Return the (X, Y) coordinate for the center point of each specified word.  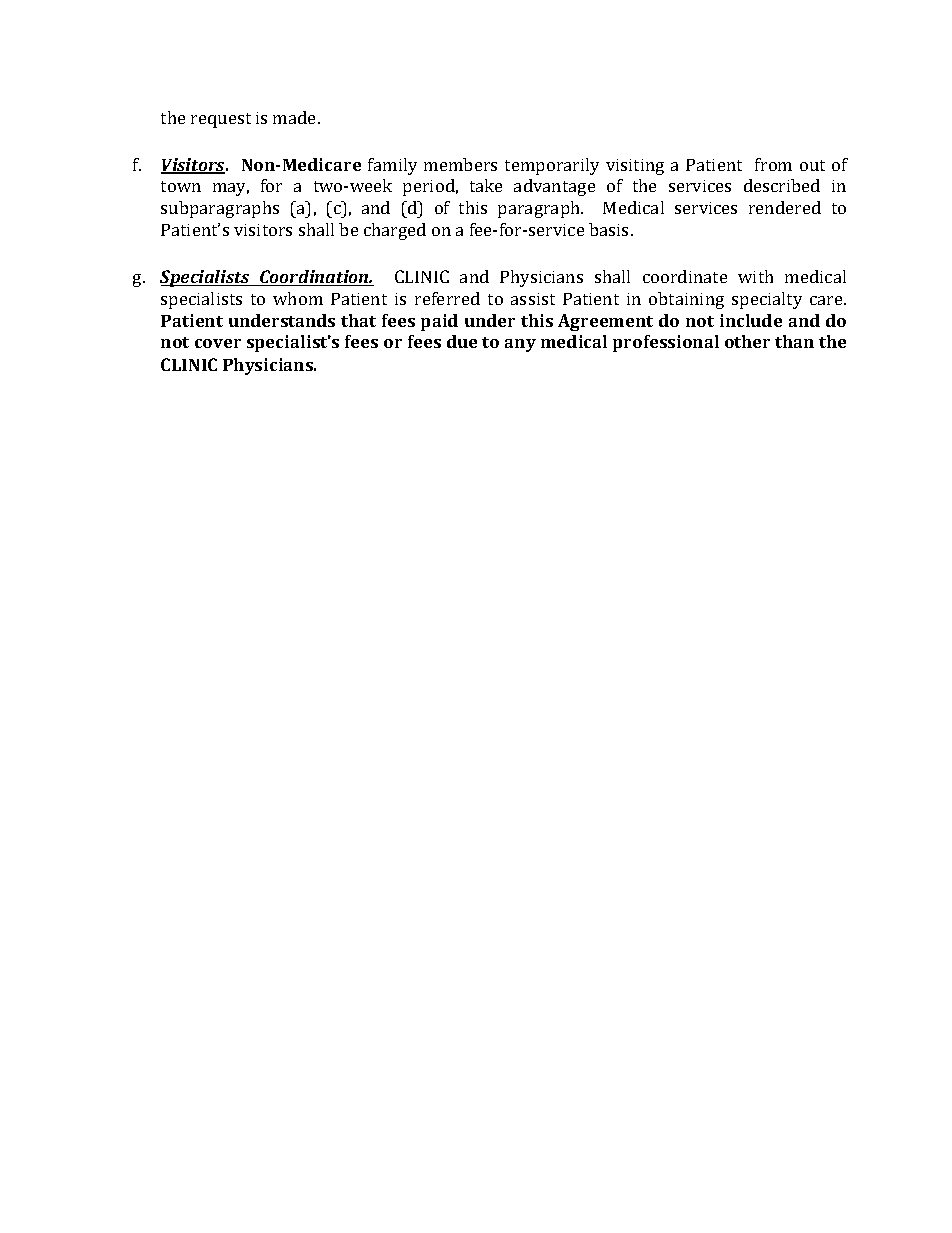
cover (218, 343)
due (462, 341)
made (296, 117)
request (221, 120)
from (773, 164)
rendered (785, 207)
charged (395, 231)
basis (610, 229)
